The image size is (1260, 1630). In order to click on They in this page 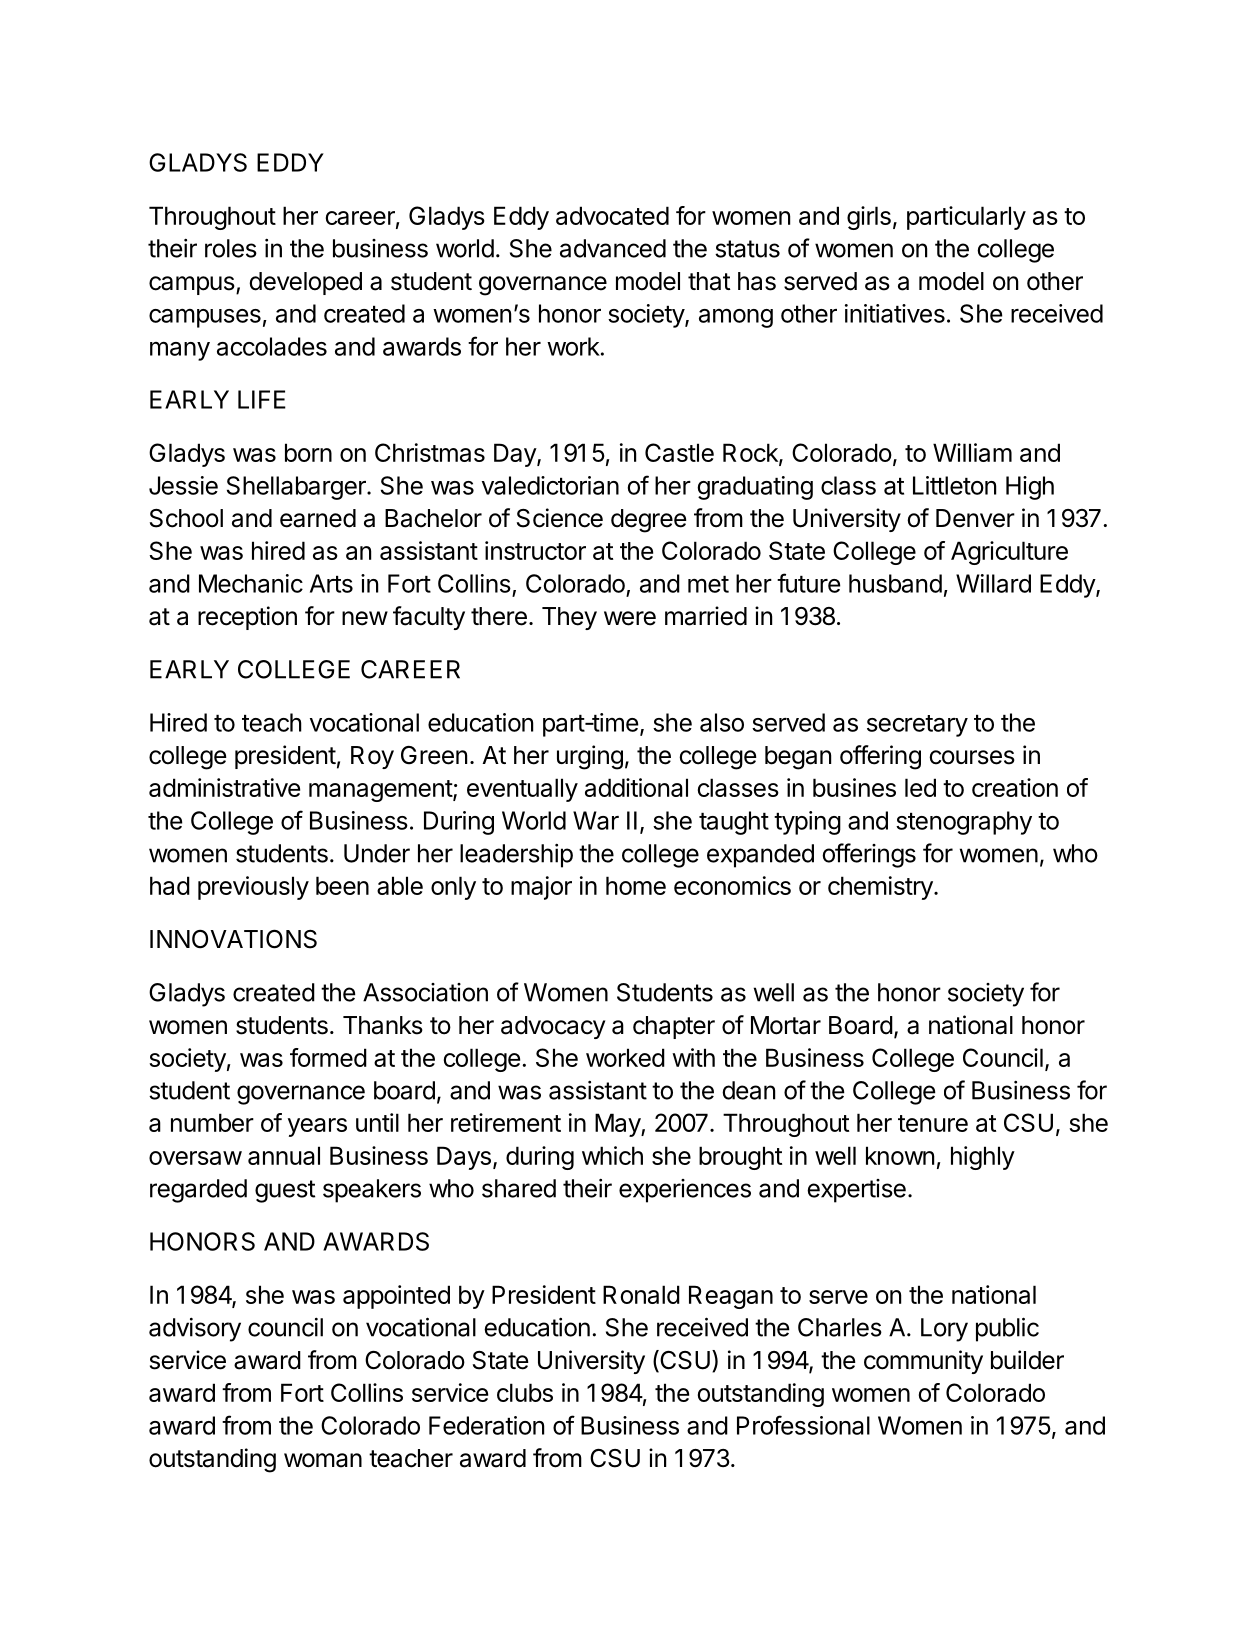, I will do `click(569, 618)`.
